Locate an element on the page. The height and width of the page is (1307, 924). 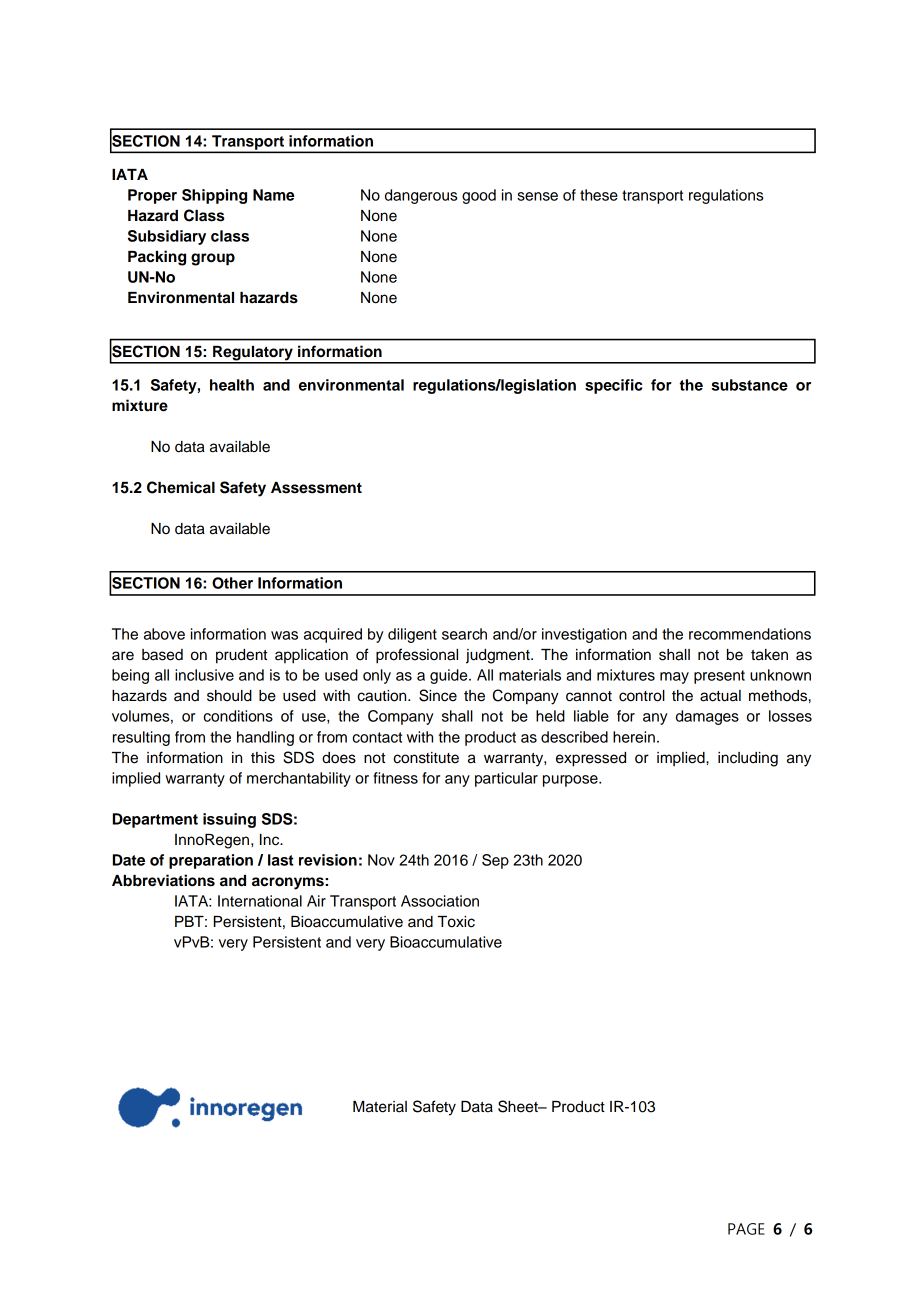
good is located at coordinates (479, 196).
